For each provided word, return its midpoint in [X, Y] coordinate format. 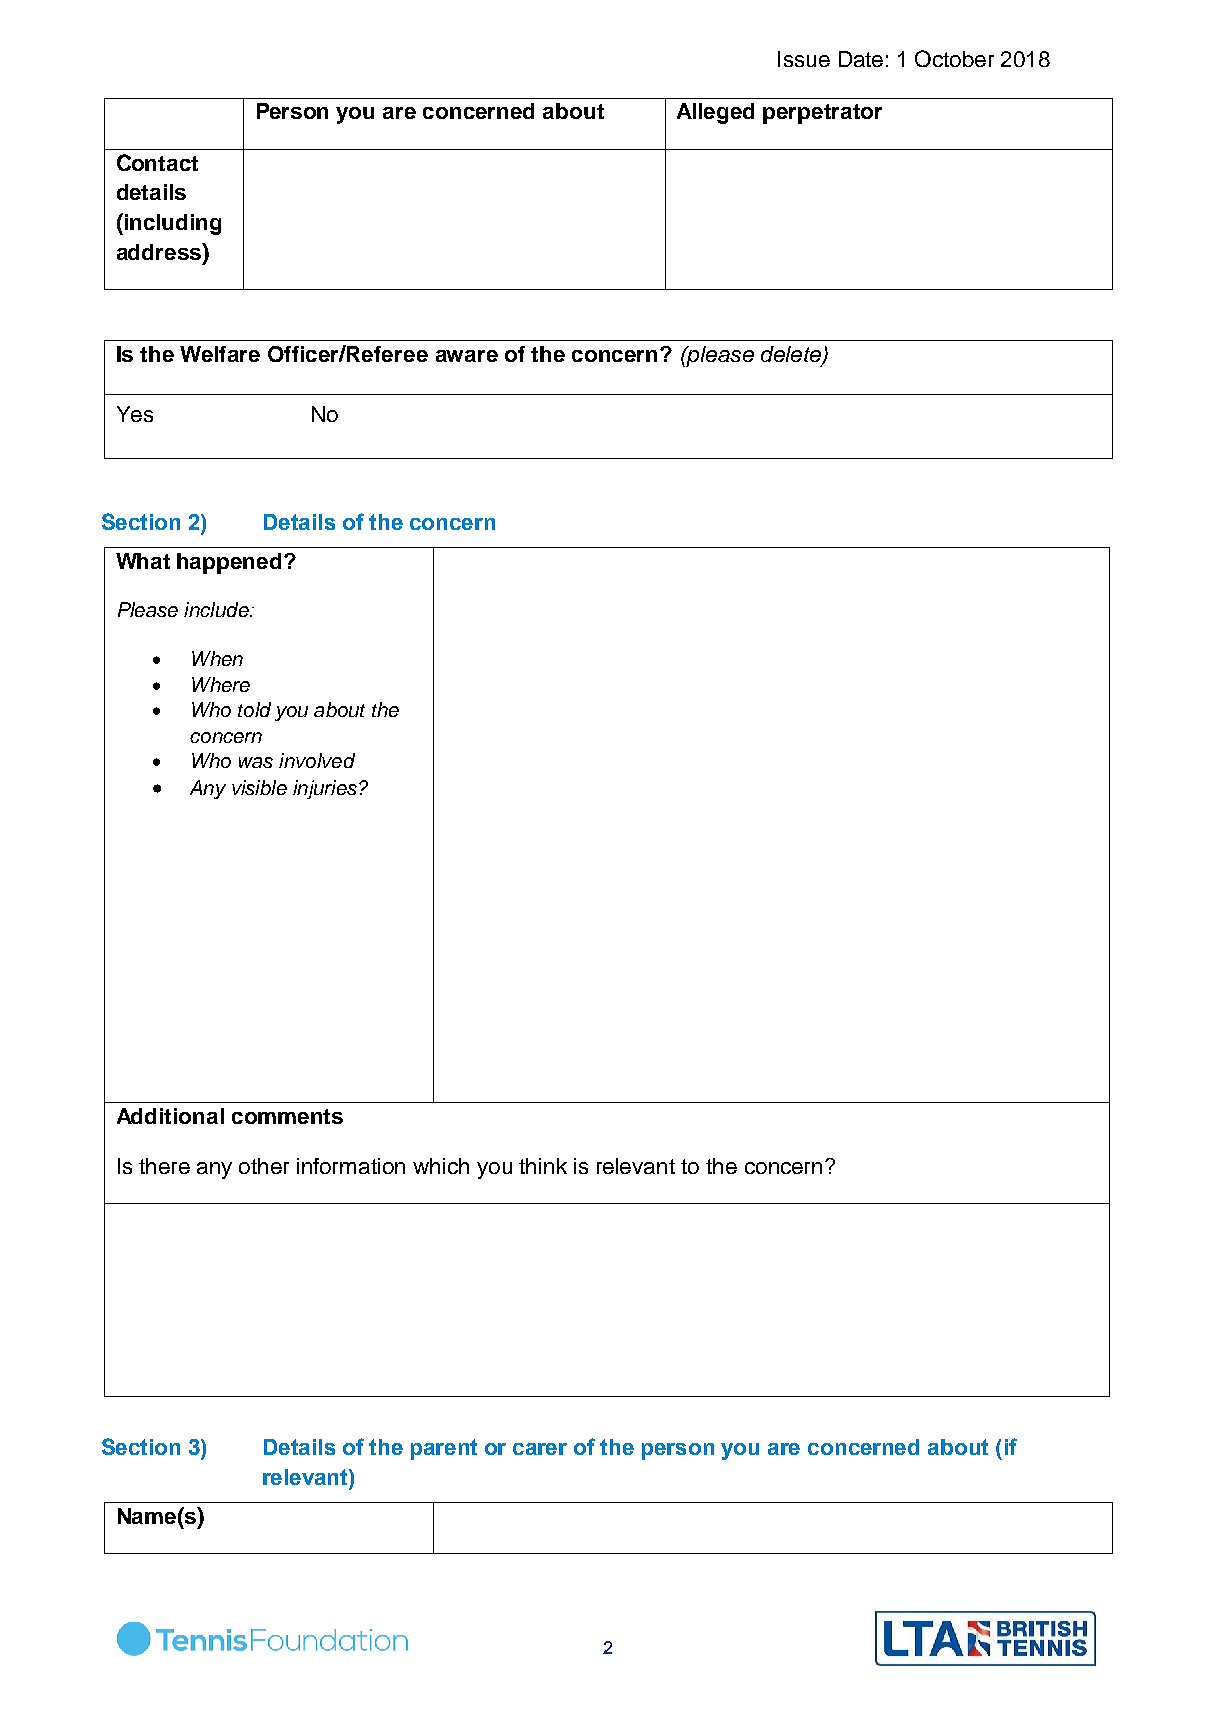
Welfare [220, 354]
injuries [325, 789]
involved [317, 760]
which [441, 1166]
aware [467, 356]
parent [444, 1449]
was [256, 762]
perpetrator [822, 114]
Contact [157, 162]
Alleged [715, 113]
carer [540, 1449]
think [543, 1166]
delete [792, 355]
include [217, 609]
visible [259, 787]
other [264, 1166]
